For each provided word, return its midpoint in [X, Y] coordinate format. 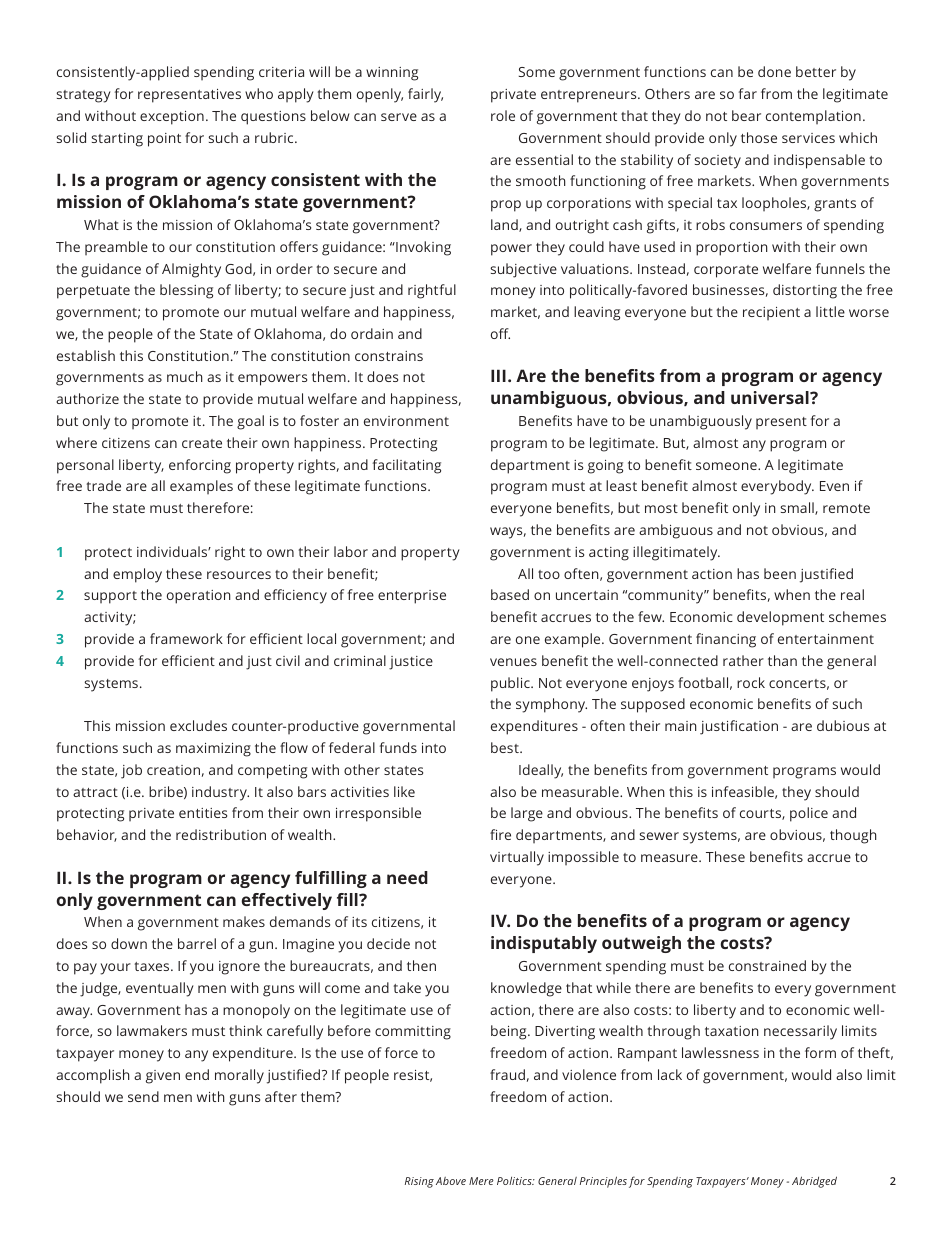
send [143, 1096]
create [202, 443]
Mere [481, 1181]
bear [746, 115]
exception [172, 118]
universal [771, 397]
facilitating [407, 466]
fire [500, 834]
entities [203, 813]
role [503, 115]
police [809, 814]
